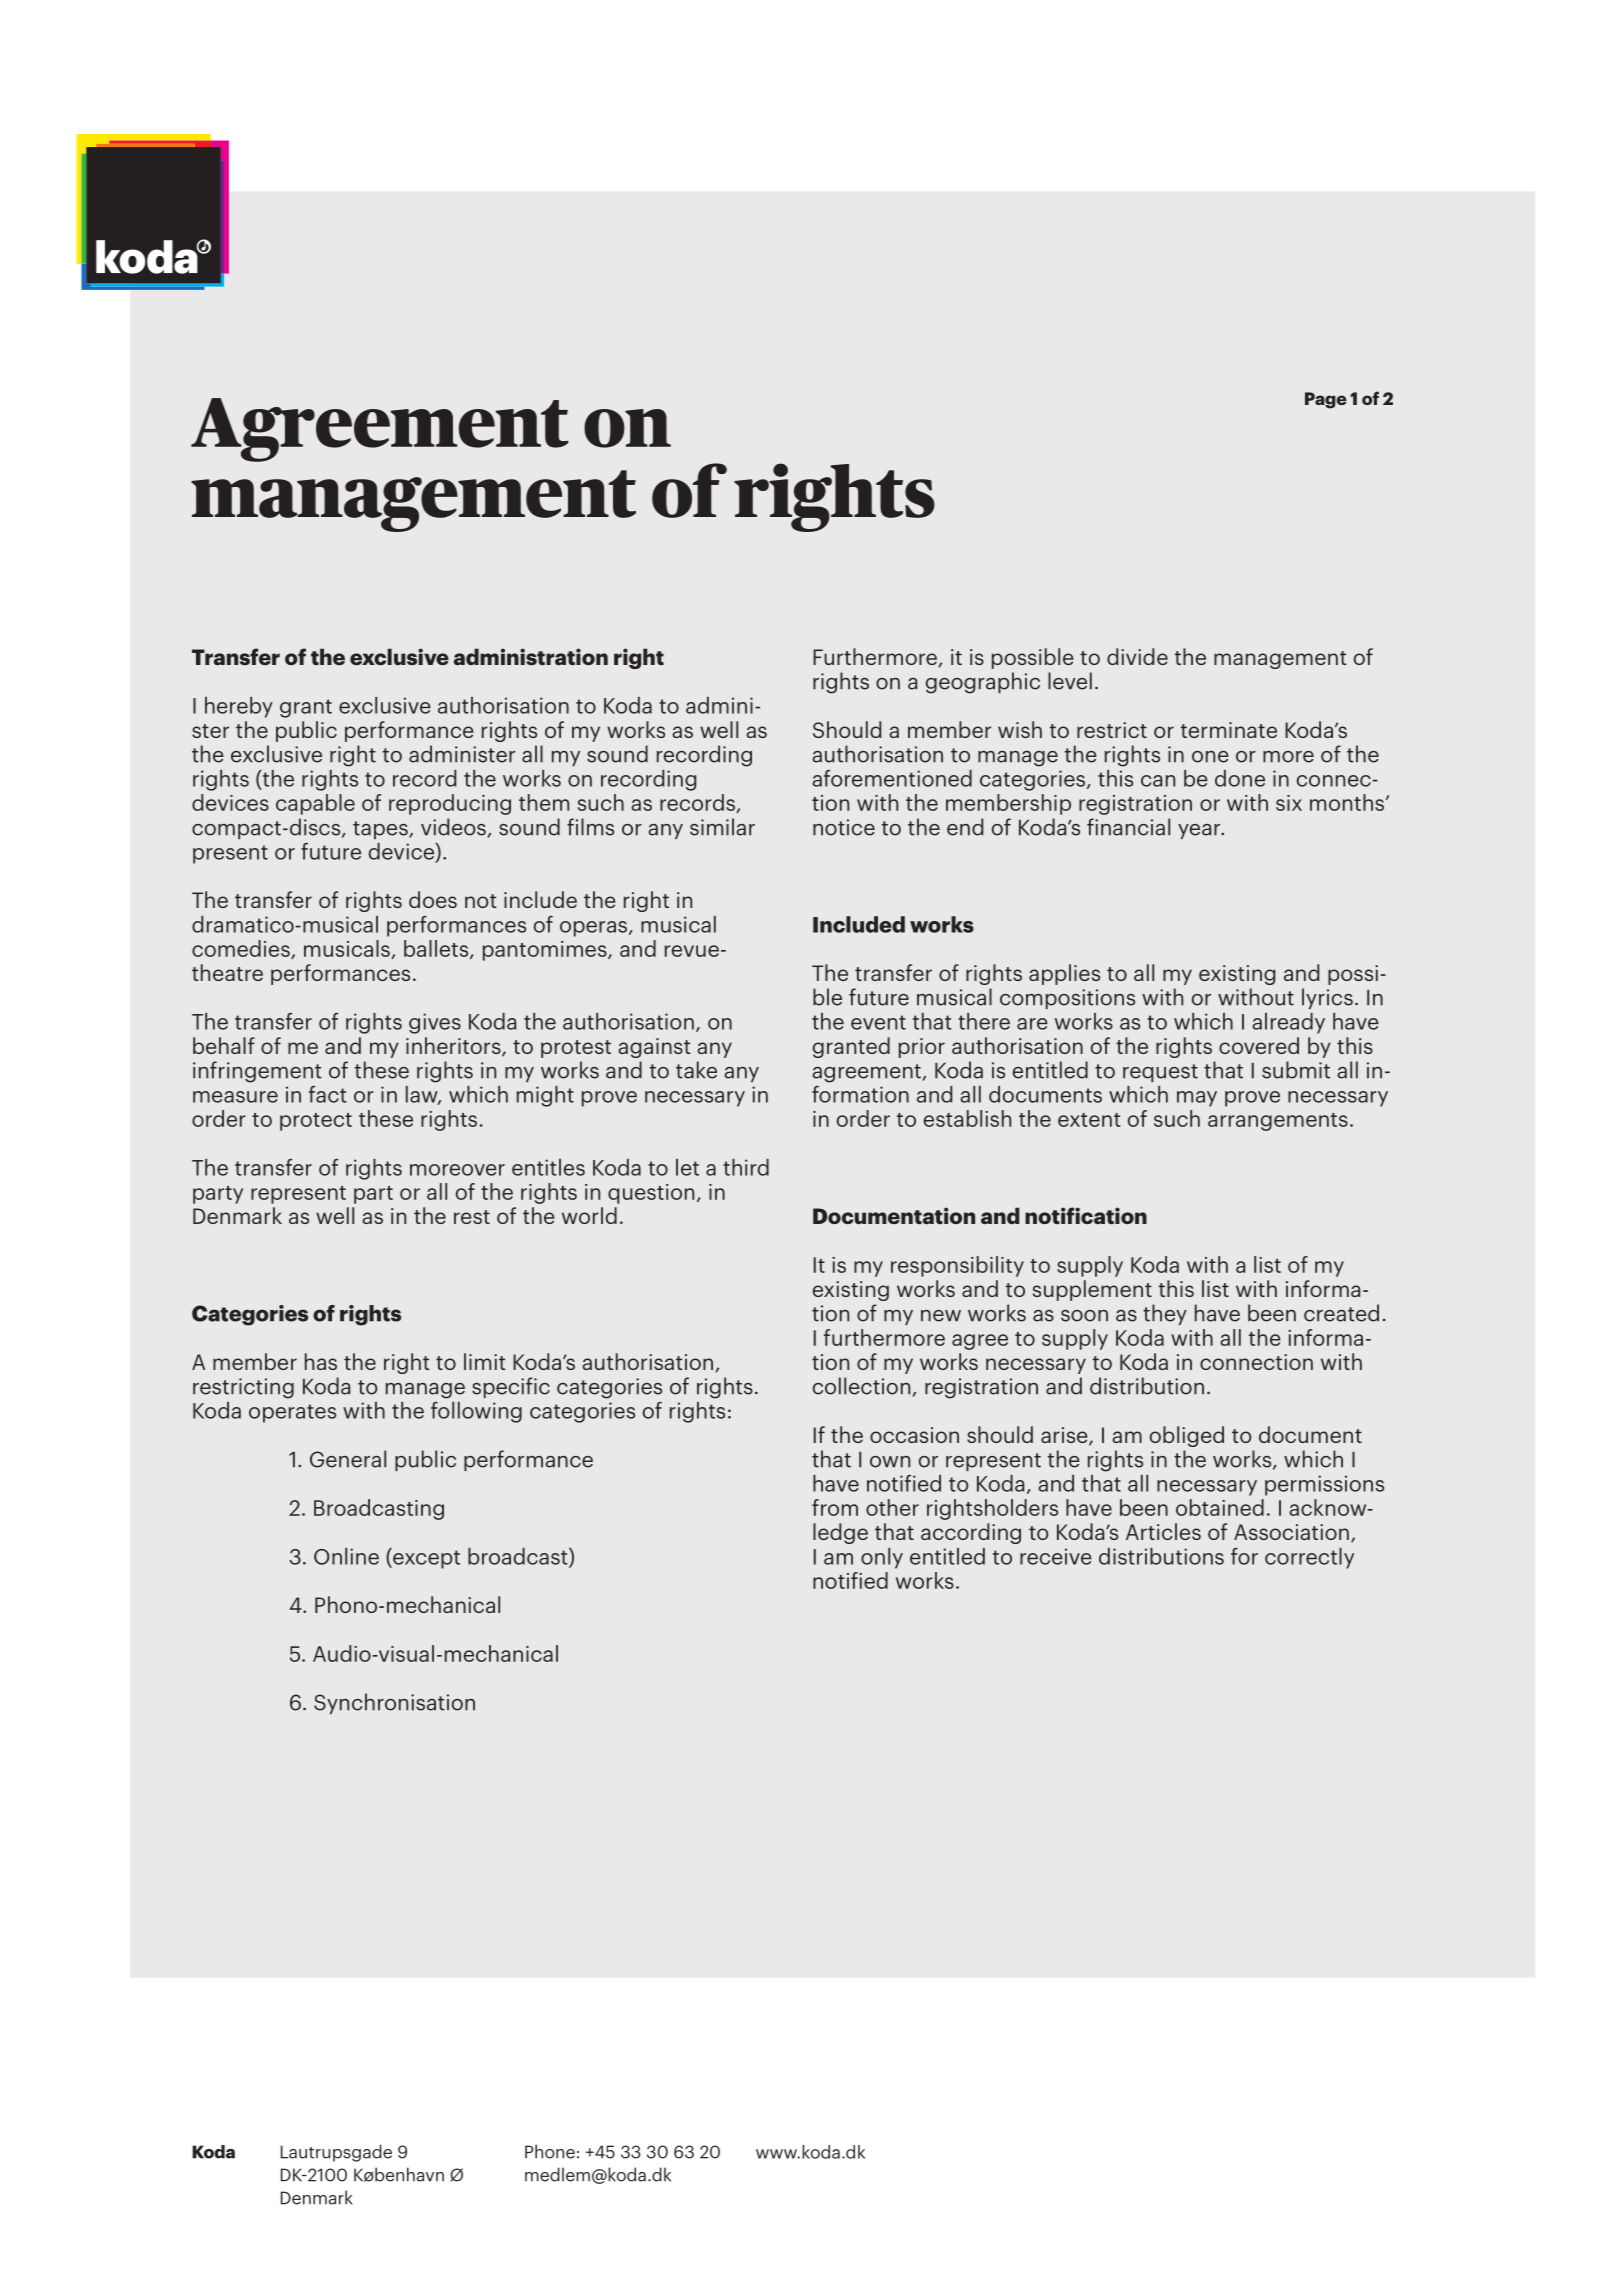 The height and width of the screenshot is (2274, 1608). What do you see at coordinates (844, 827) in the screenshot?
I see `notice` at bounding box center [844, 827].
